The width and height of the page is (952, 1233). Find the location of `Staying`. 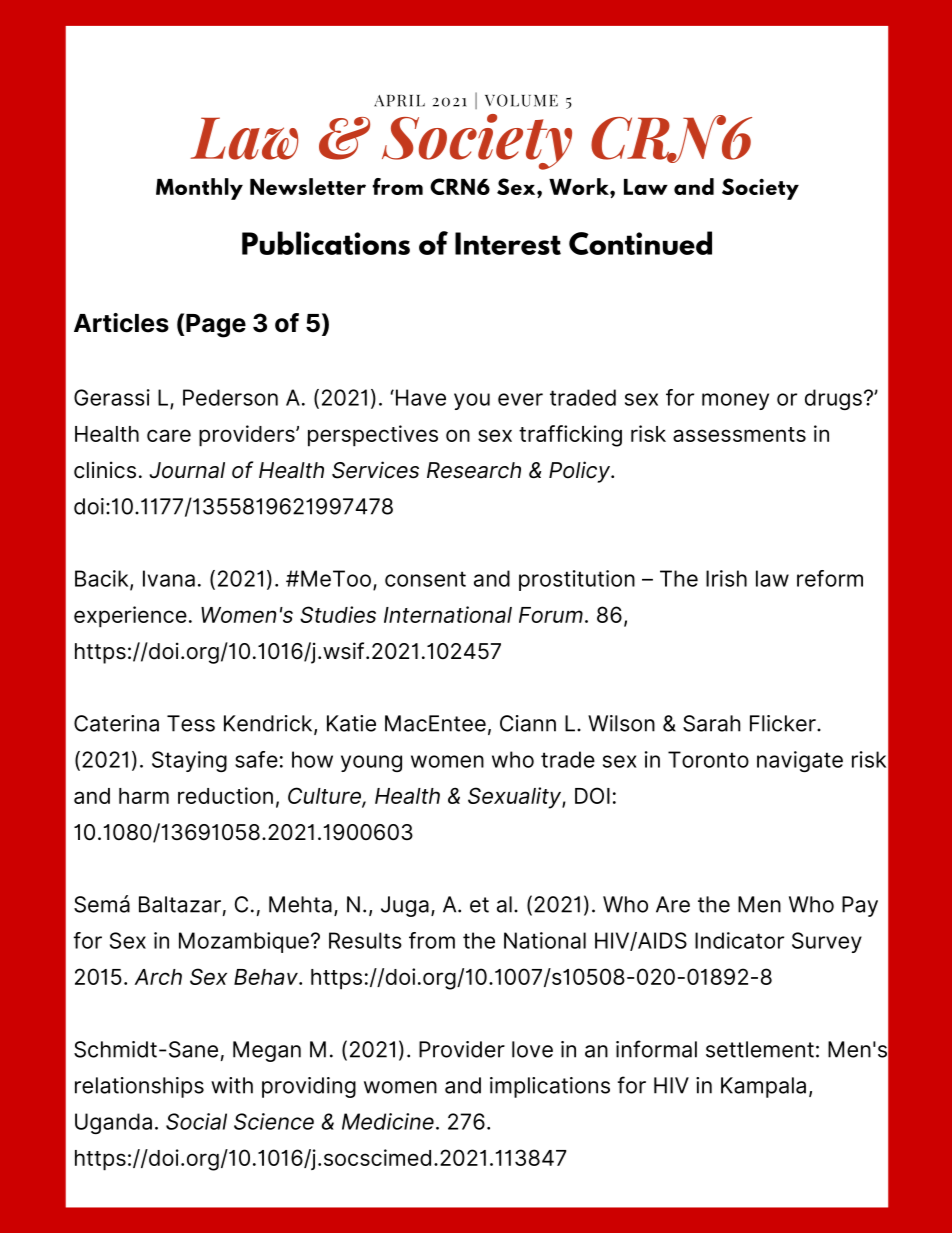

Staying is located at coordinates (189, 761).
